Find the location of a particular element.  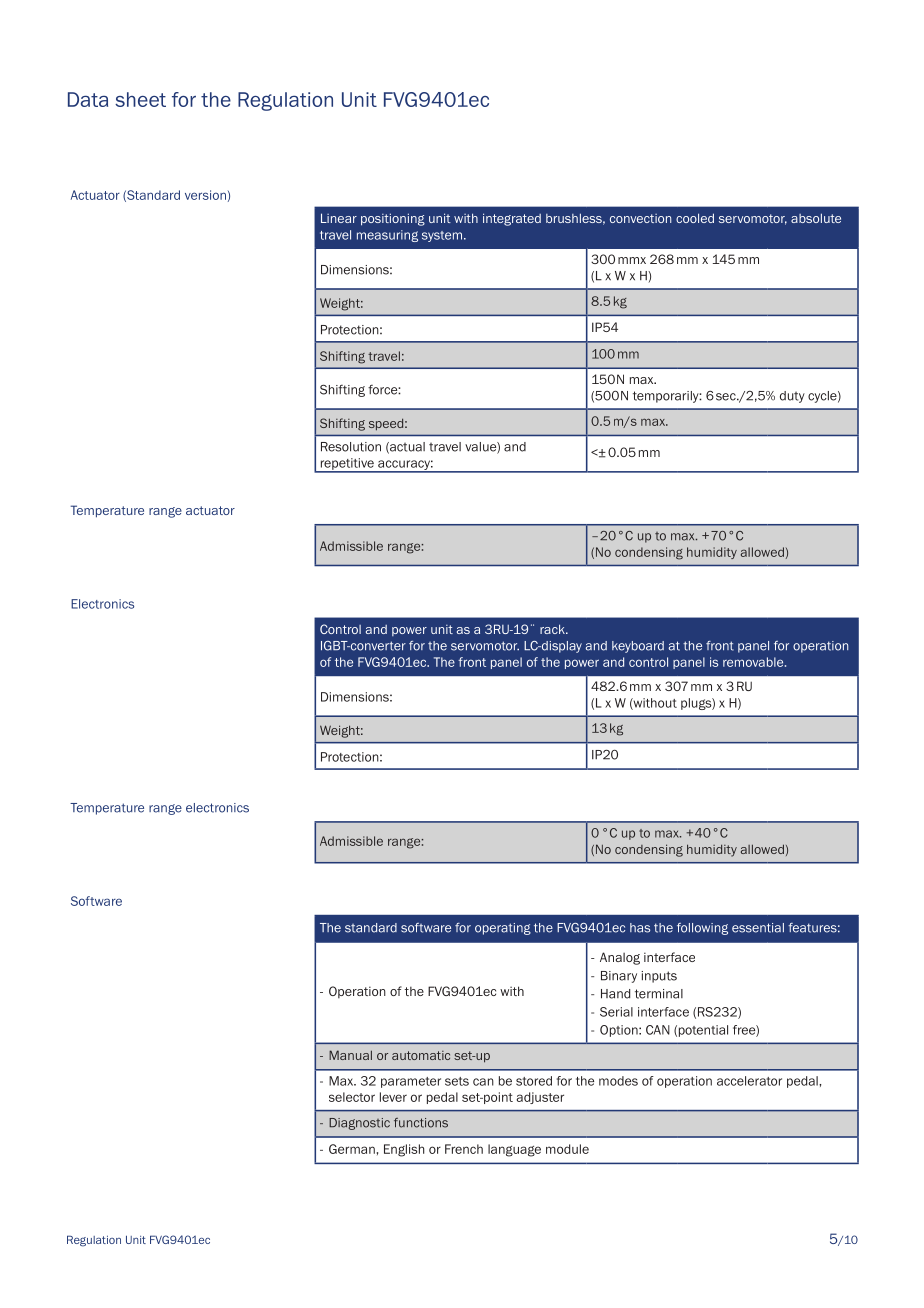

sheet is located at coordinates (140, 99).
